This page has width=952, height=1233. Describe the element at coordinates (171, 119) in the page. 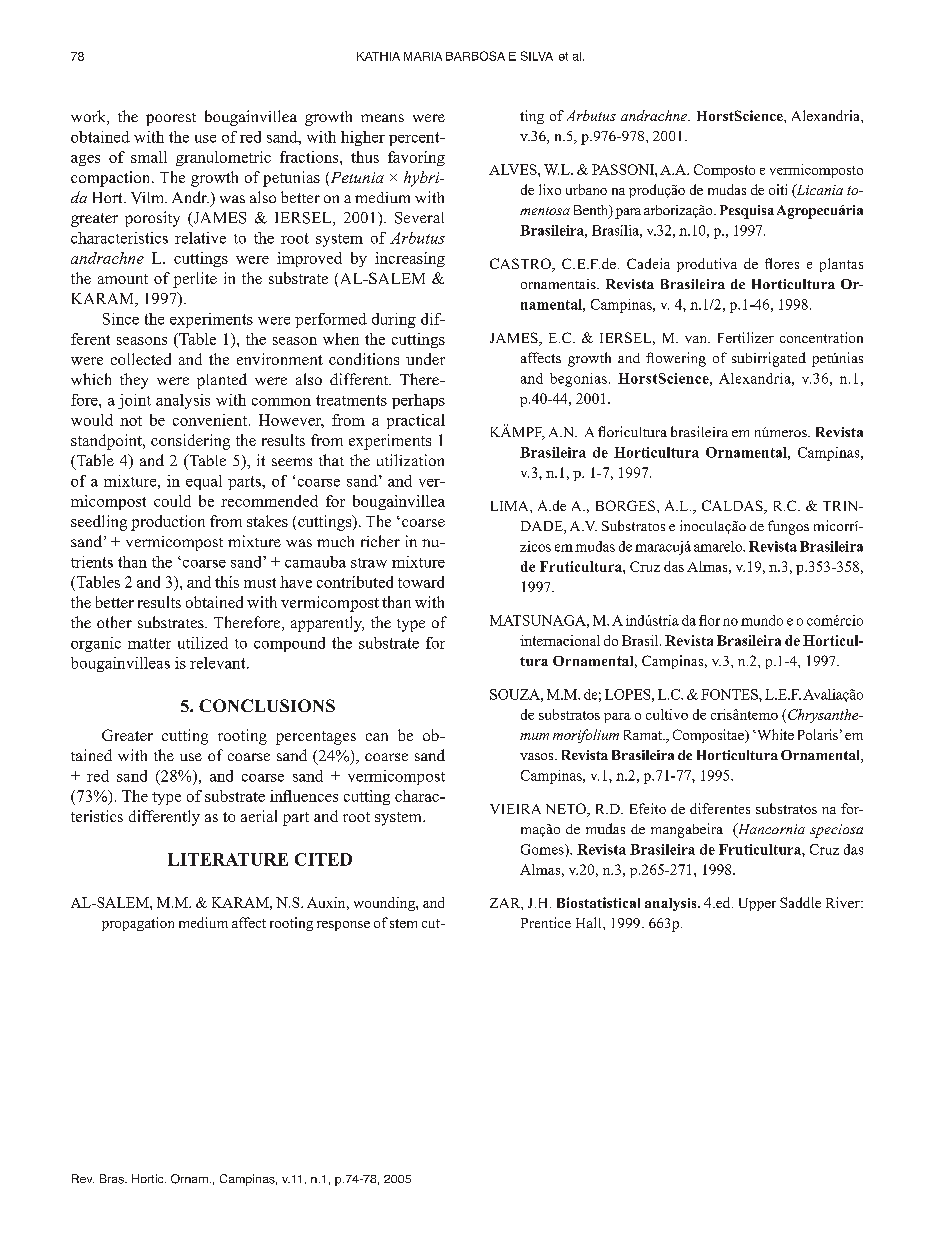

I see `poorest` at that location.
